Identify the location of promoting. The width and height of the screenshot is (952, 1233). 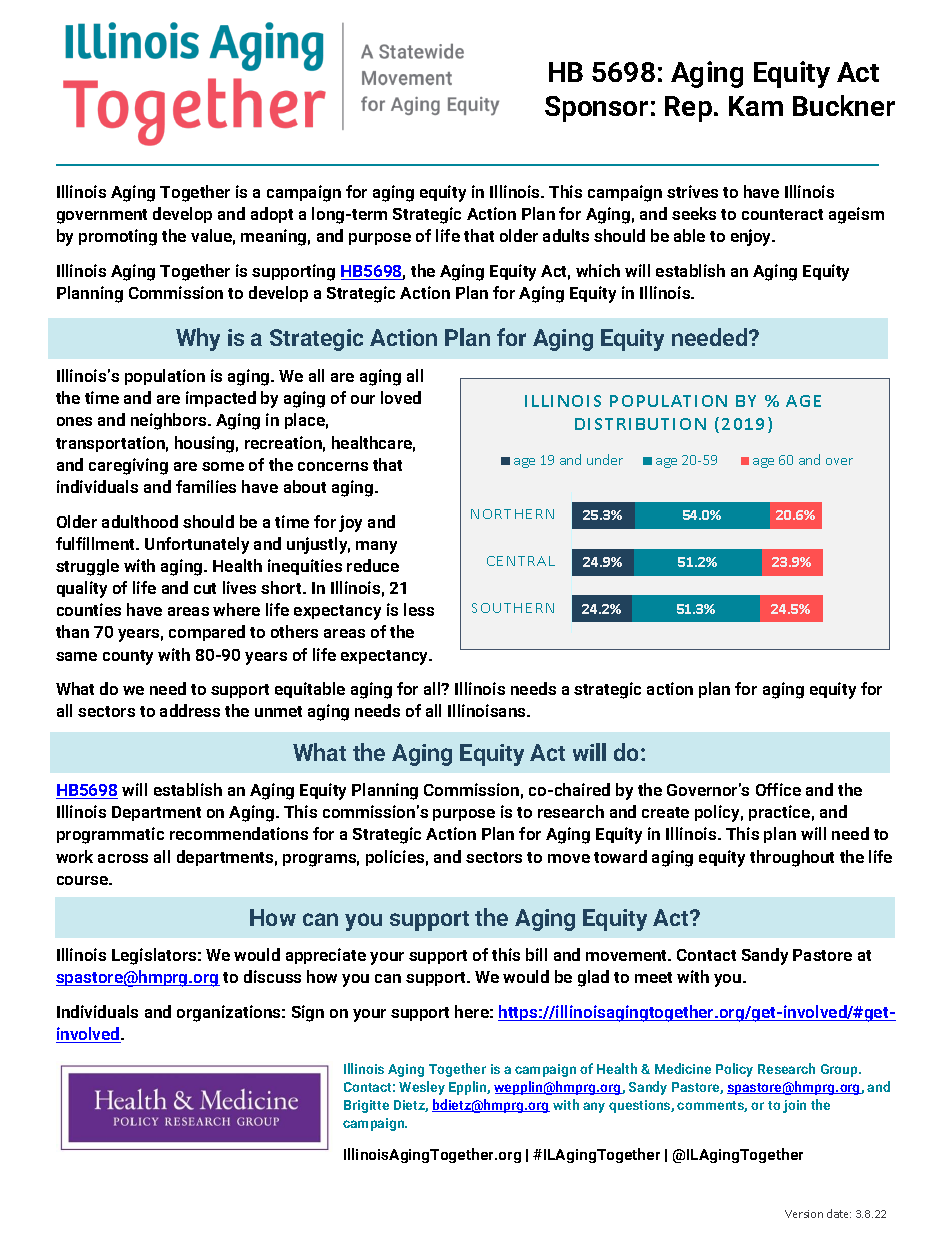
(118, 237).
